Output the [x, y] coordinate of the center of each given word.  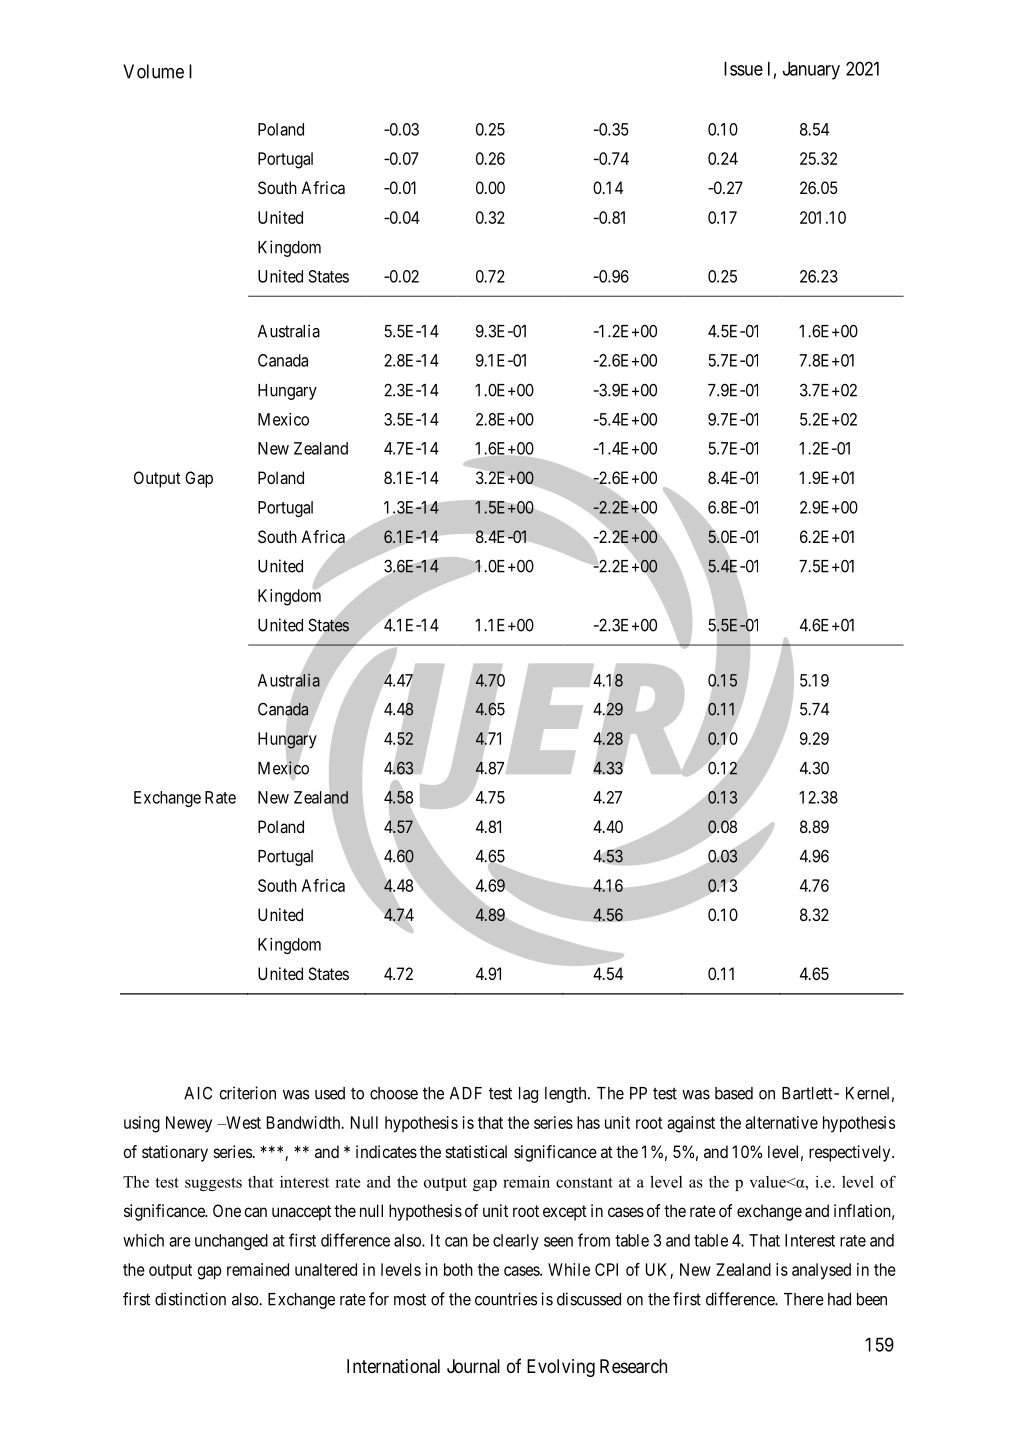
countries [506, 1299]
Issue [743, 68]
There [804, 1299]
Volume [153, 71]
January [811, 70]
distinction [190, 1299]
